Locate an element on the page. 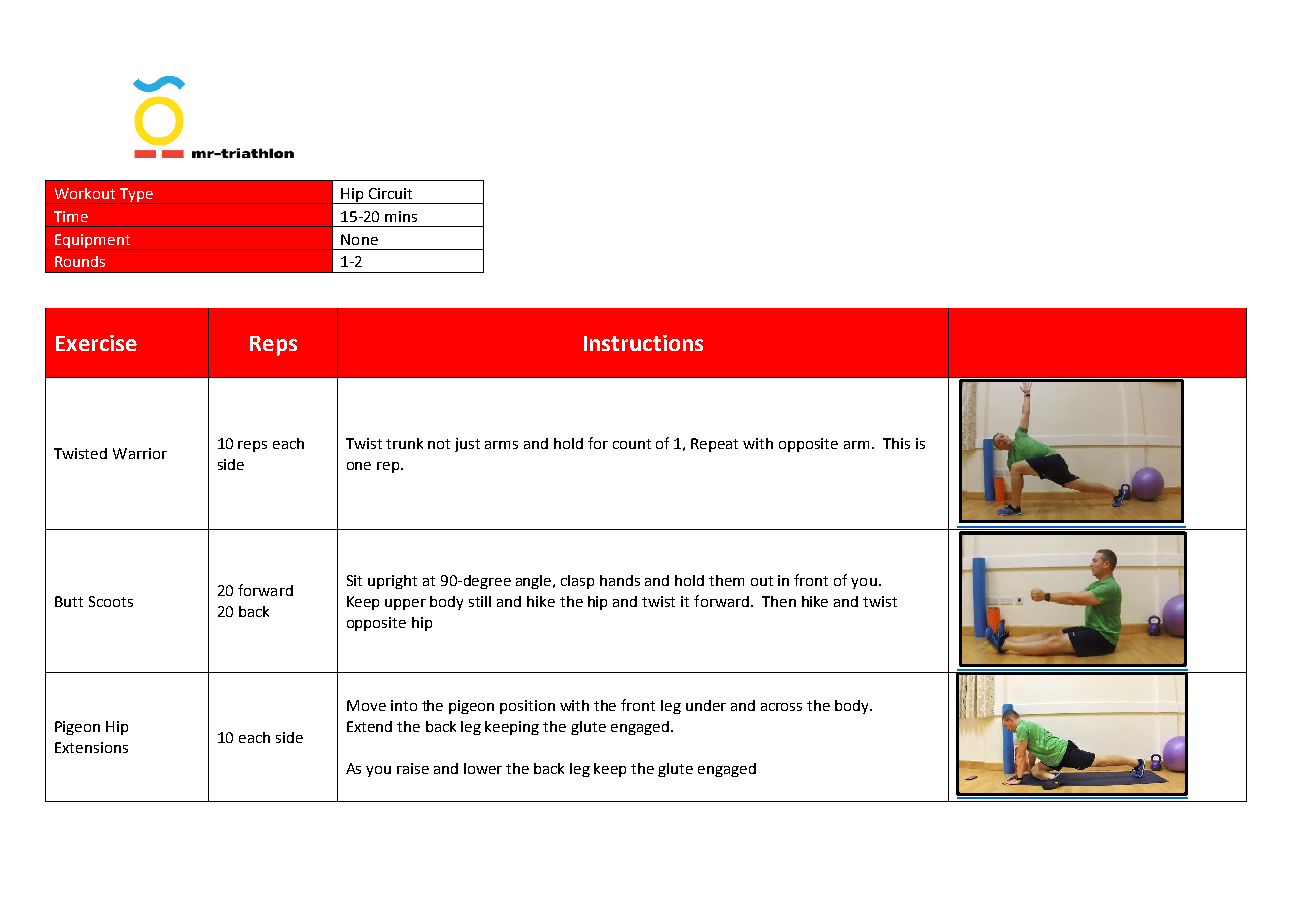 Image resolution: width=1308 pixels, height=924 pixels. This is located at coordinates (896, 443).
